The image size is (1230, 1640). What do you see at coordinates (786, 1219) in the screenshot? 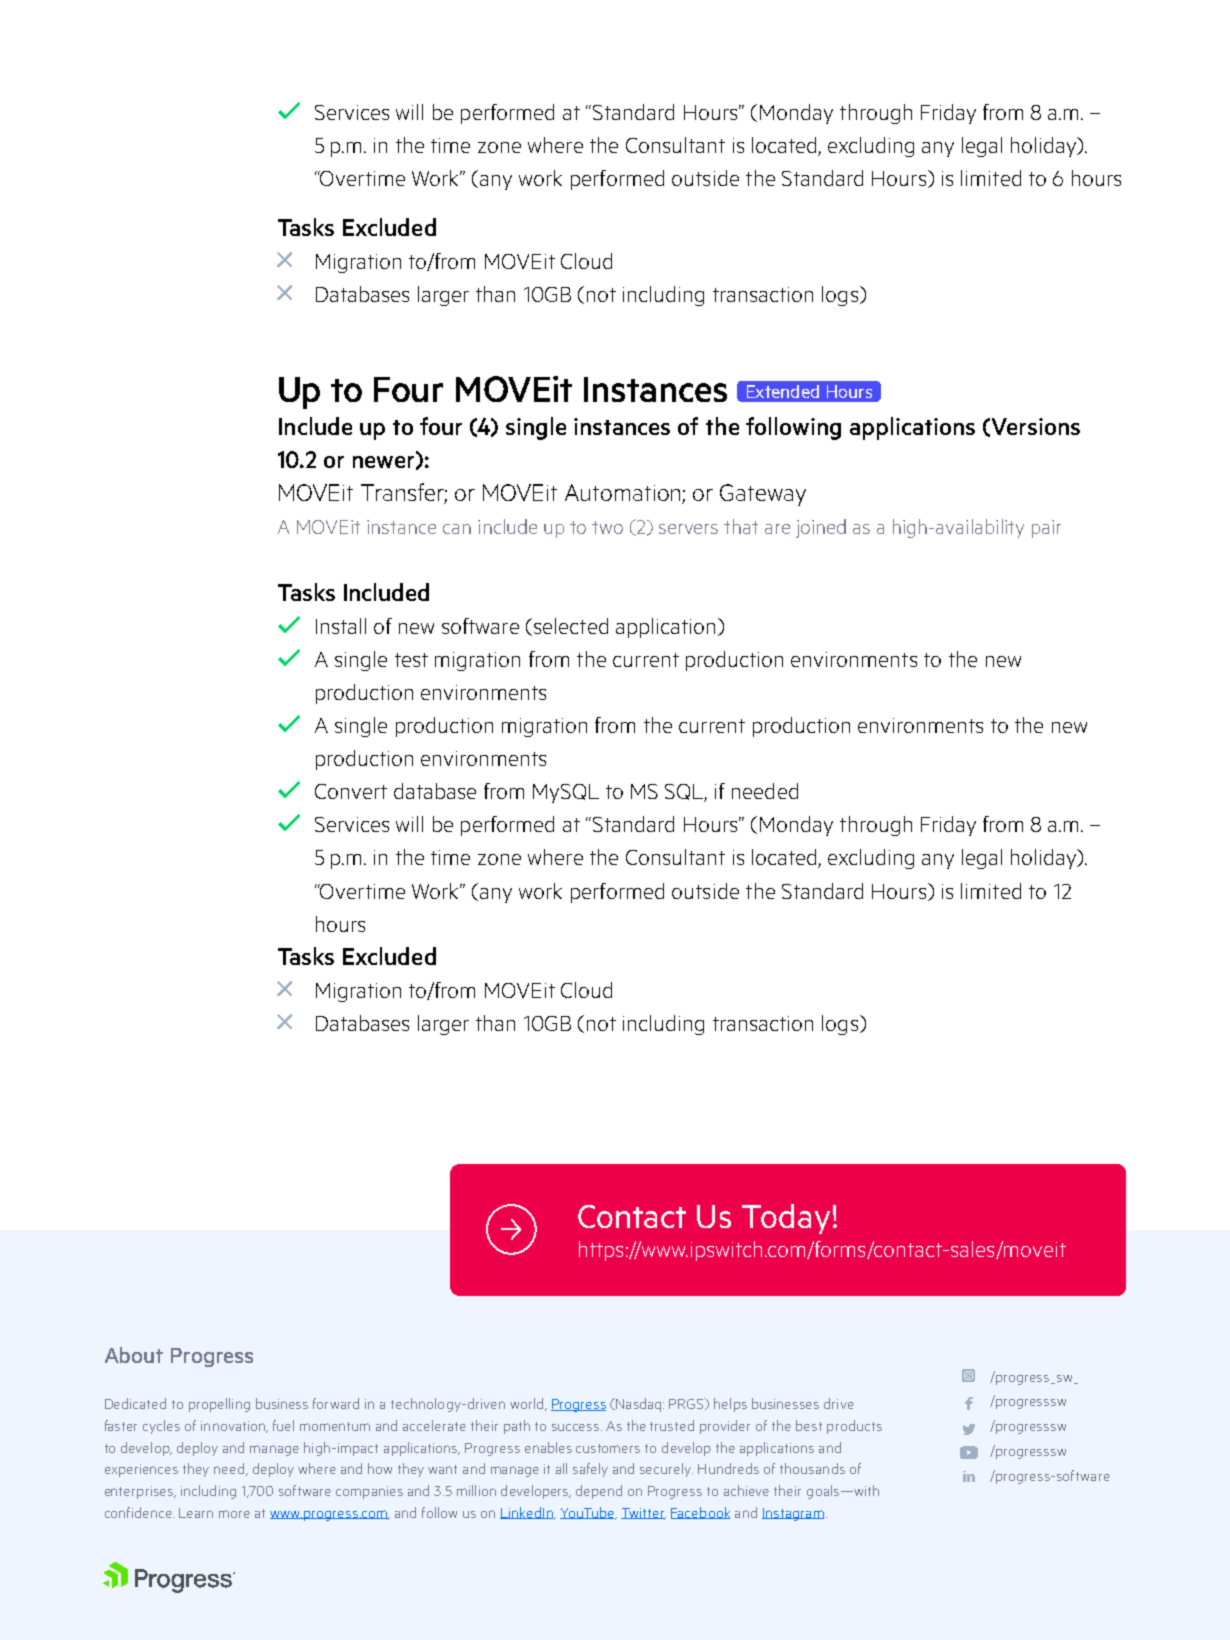
I see `Today` at bounding box center [786, 1219].
